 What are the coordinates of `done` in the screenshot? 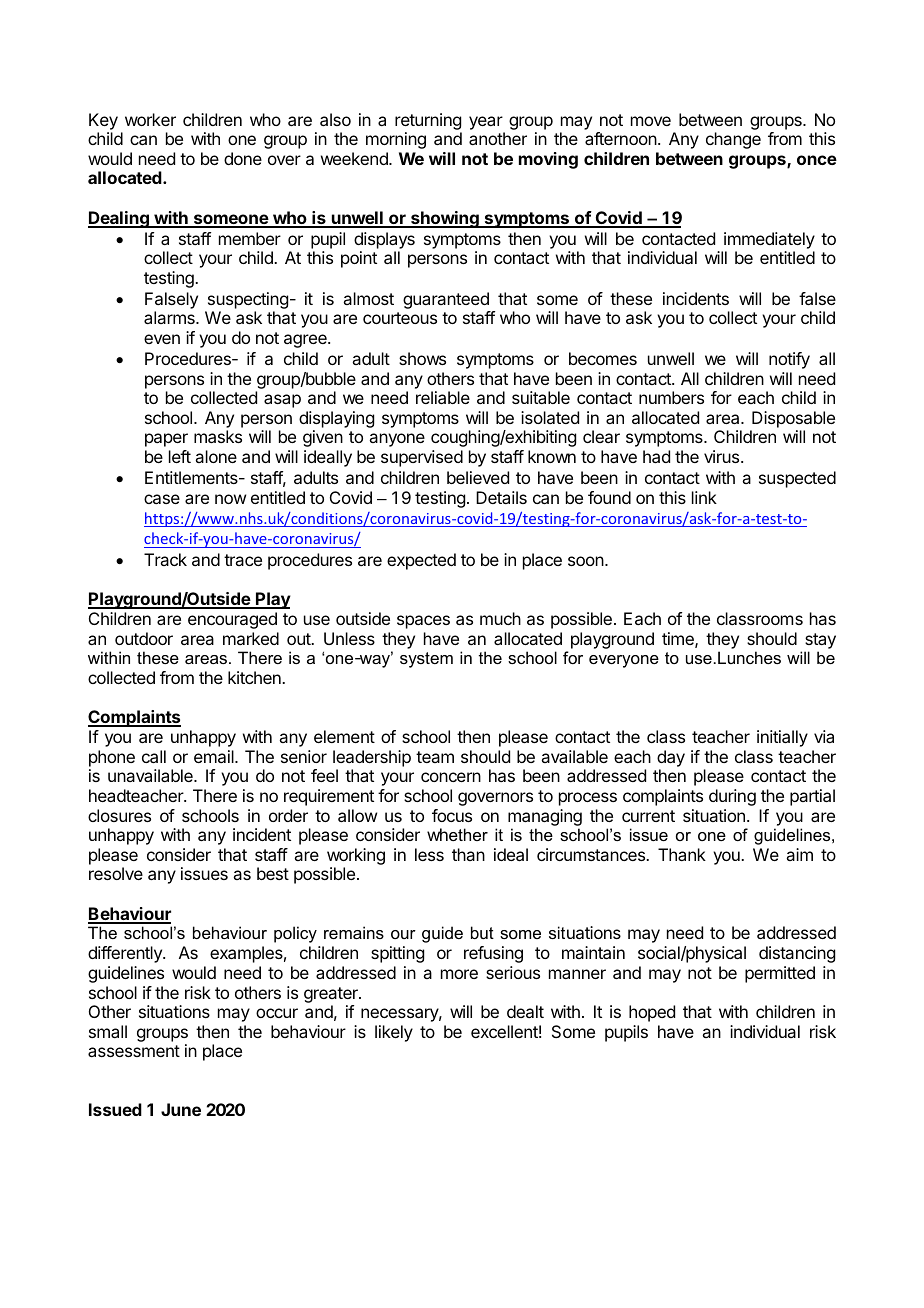 It's located at (243, 158).
